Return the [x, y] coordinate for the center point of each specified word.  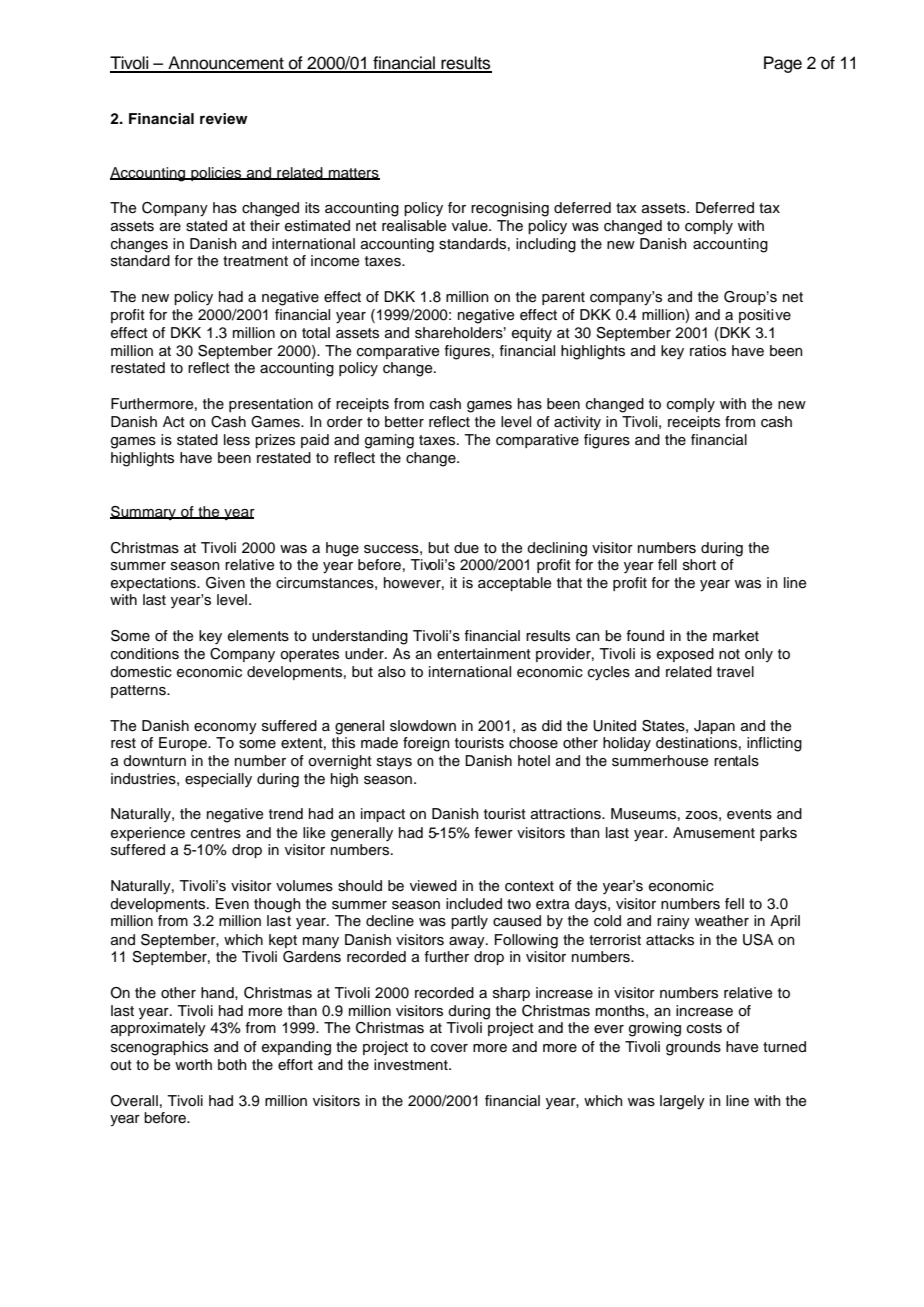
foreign [426, 744]
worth [193, 1065]
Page [783, 64]
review [224, 118]
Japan [714, 727]
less [237, 440]
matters [353, 174]
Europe [184, 744]
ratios [708, 351]
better [404, 422]
